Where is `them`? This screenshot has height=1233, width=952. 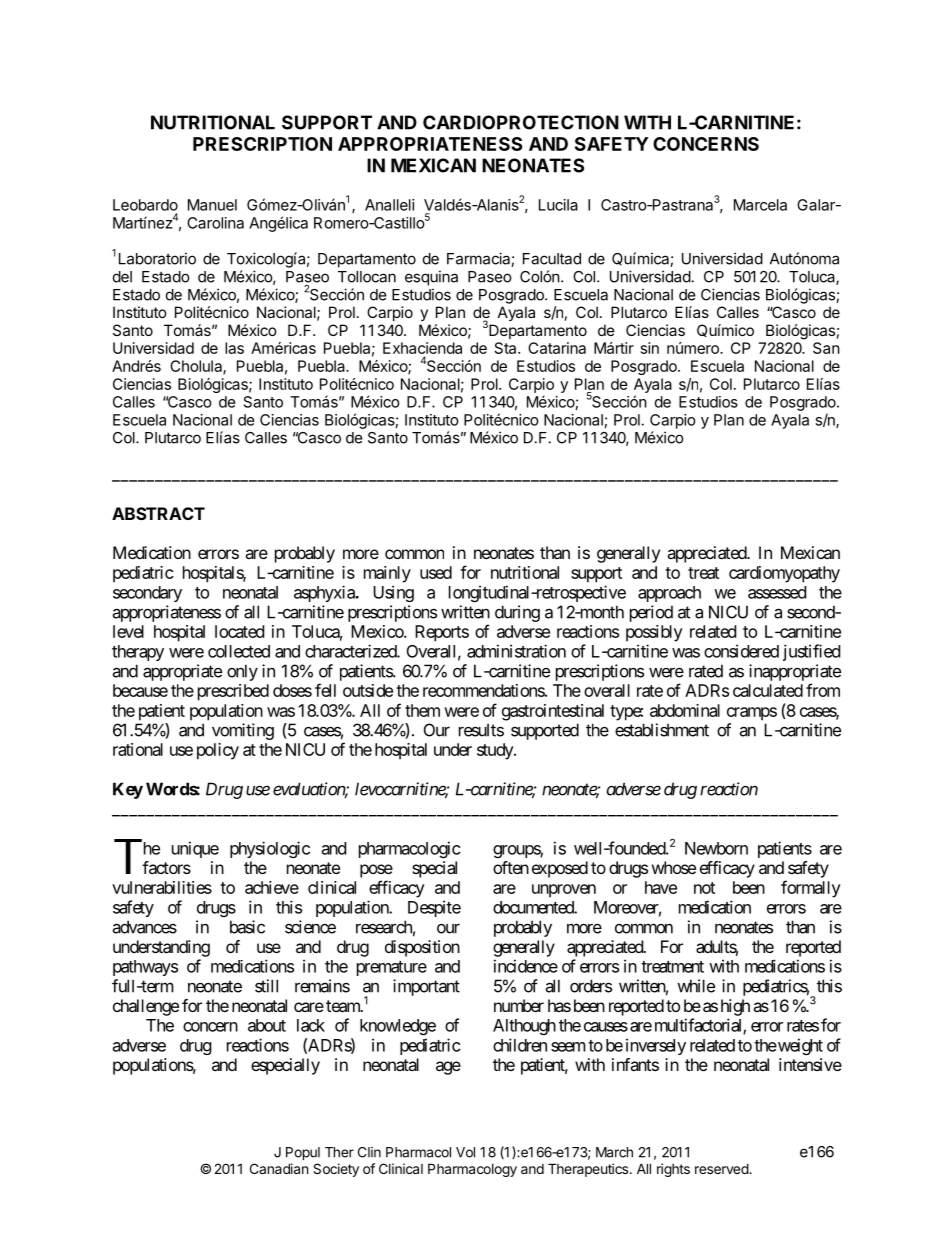 them is located at coordinates (422, 710).
